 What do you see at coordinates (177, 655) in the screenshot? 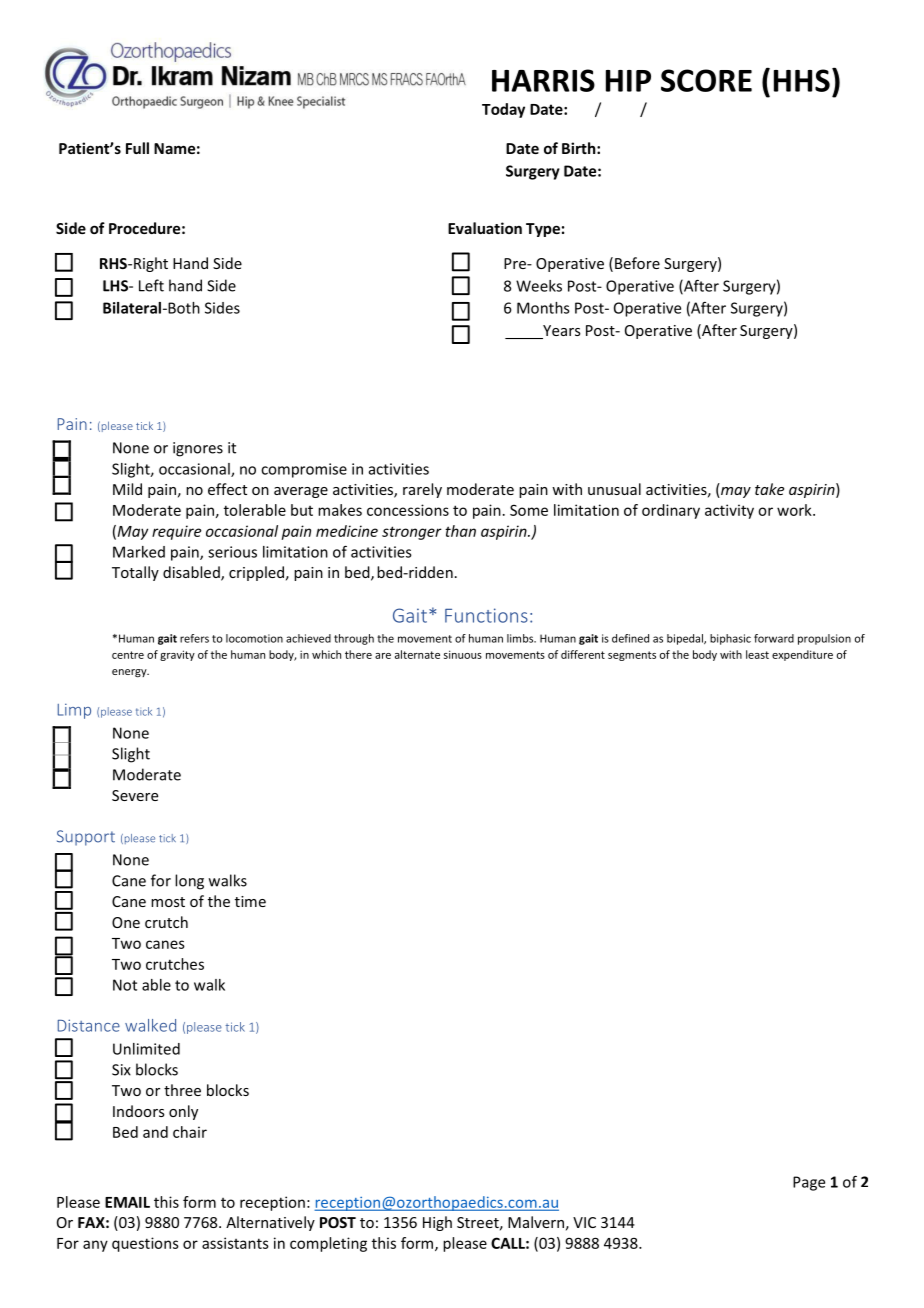
I see `gravity` at bounding box center [177, 655].
